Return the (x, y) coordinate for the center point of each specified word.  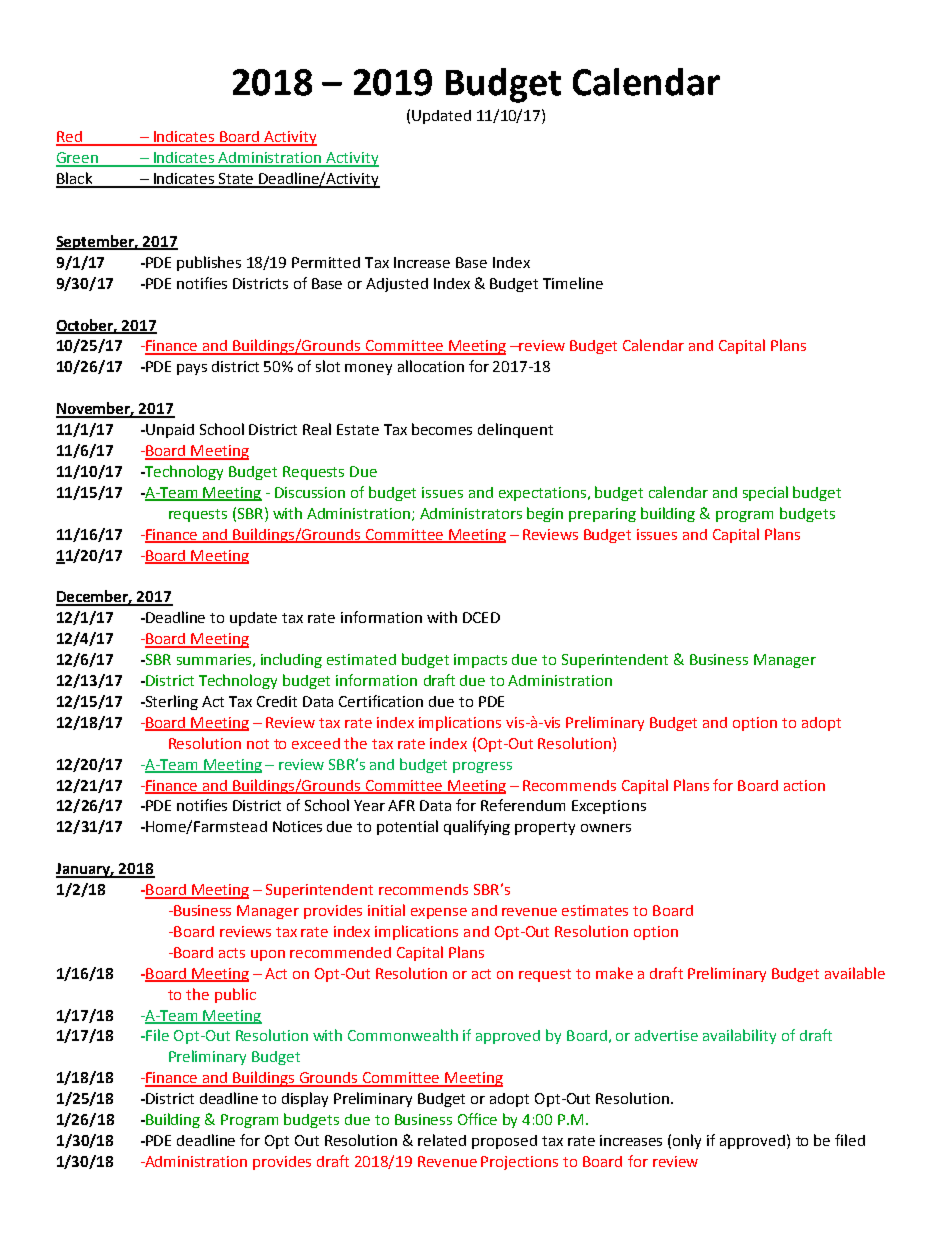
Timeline (573, 283)
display (305, 1099)
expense (439, 913)
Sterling (170, 702)
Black (75, 179)
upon (268, 955)
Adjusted (397, 285)
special (765, 493)
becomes (442, 429)
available (855, 973)
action (804, 785)
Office (477, 1119)
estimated (361, 659)
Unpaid (169, 431)
